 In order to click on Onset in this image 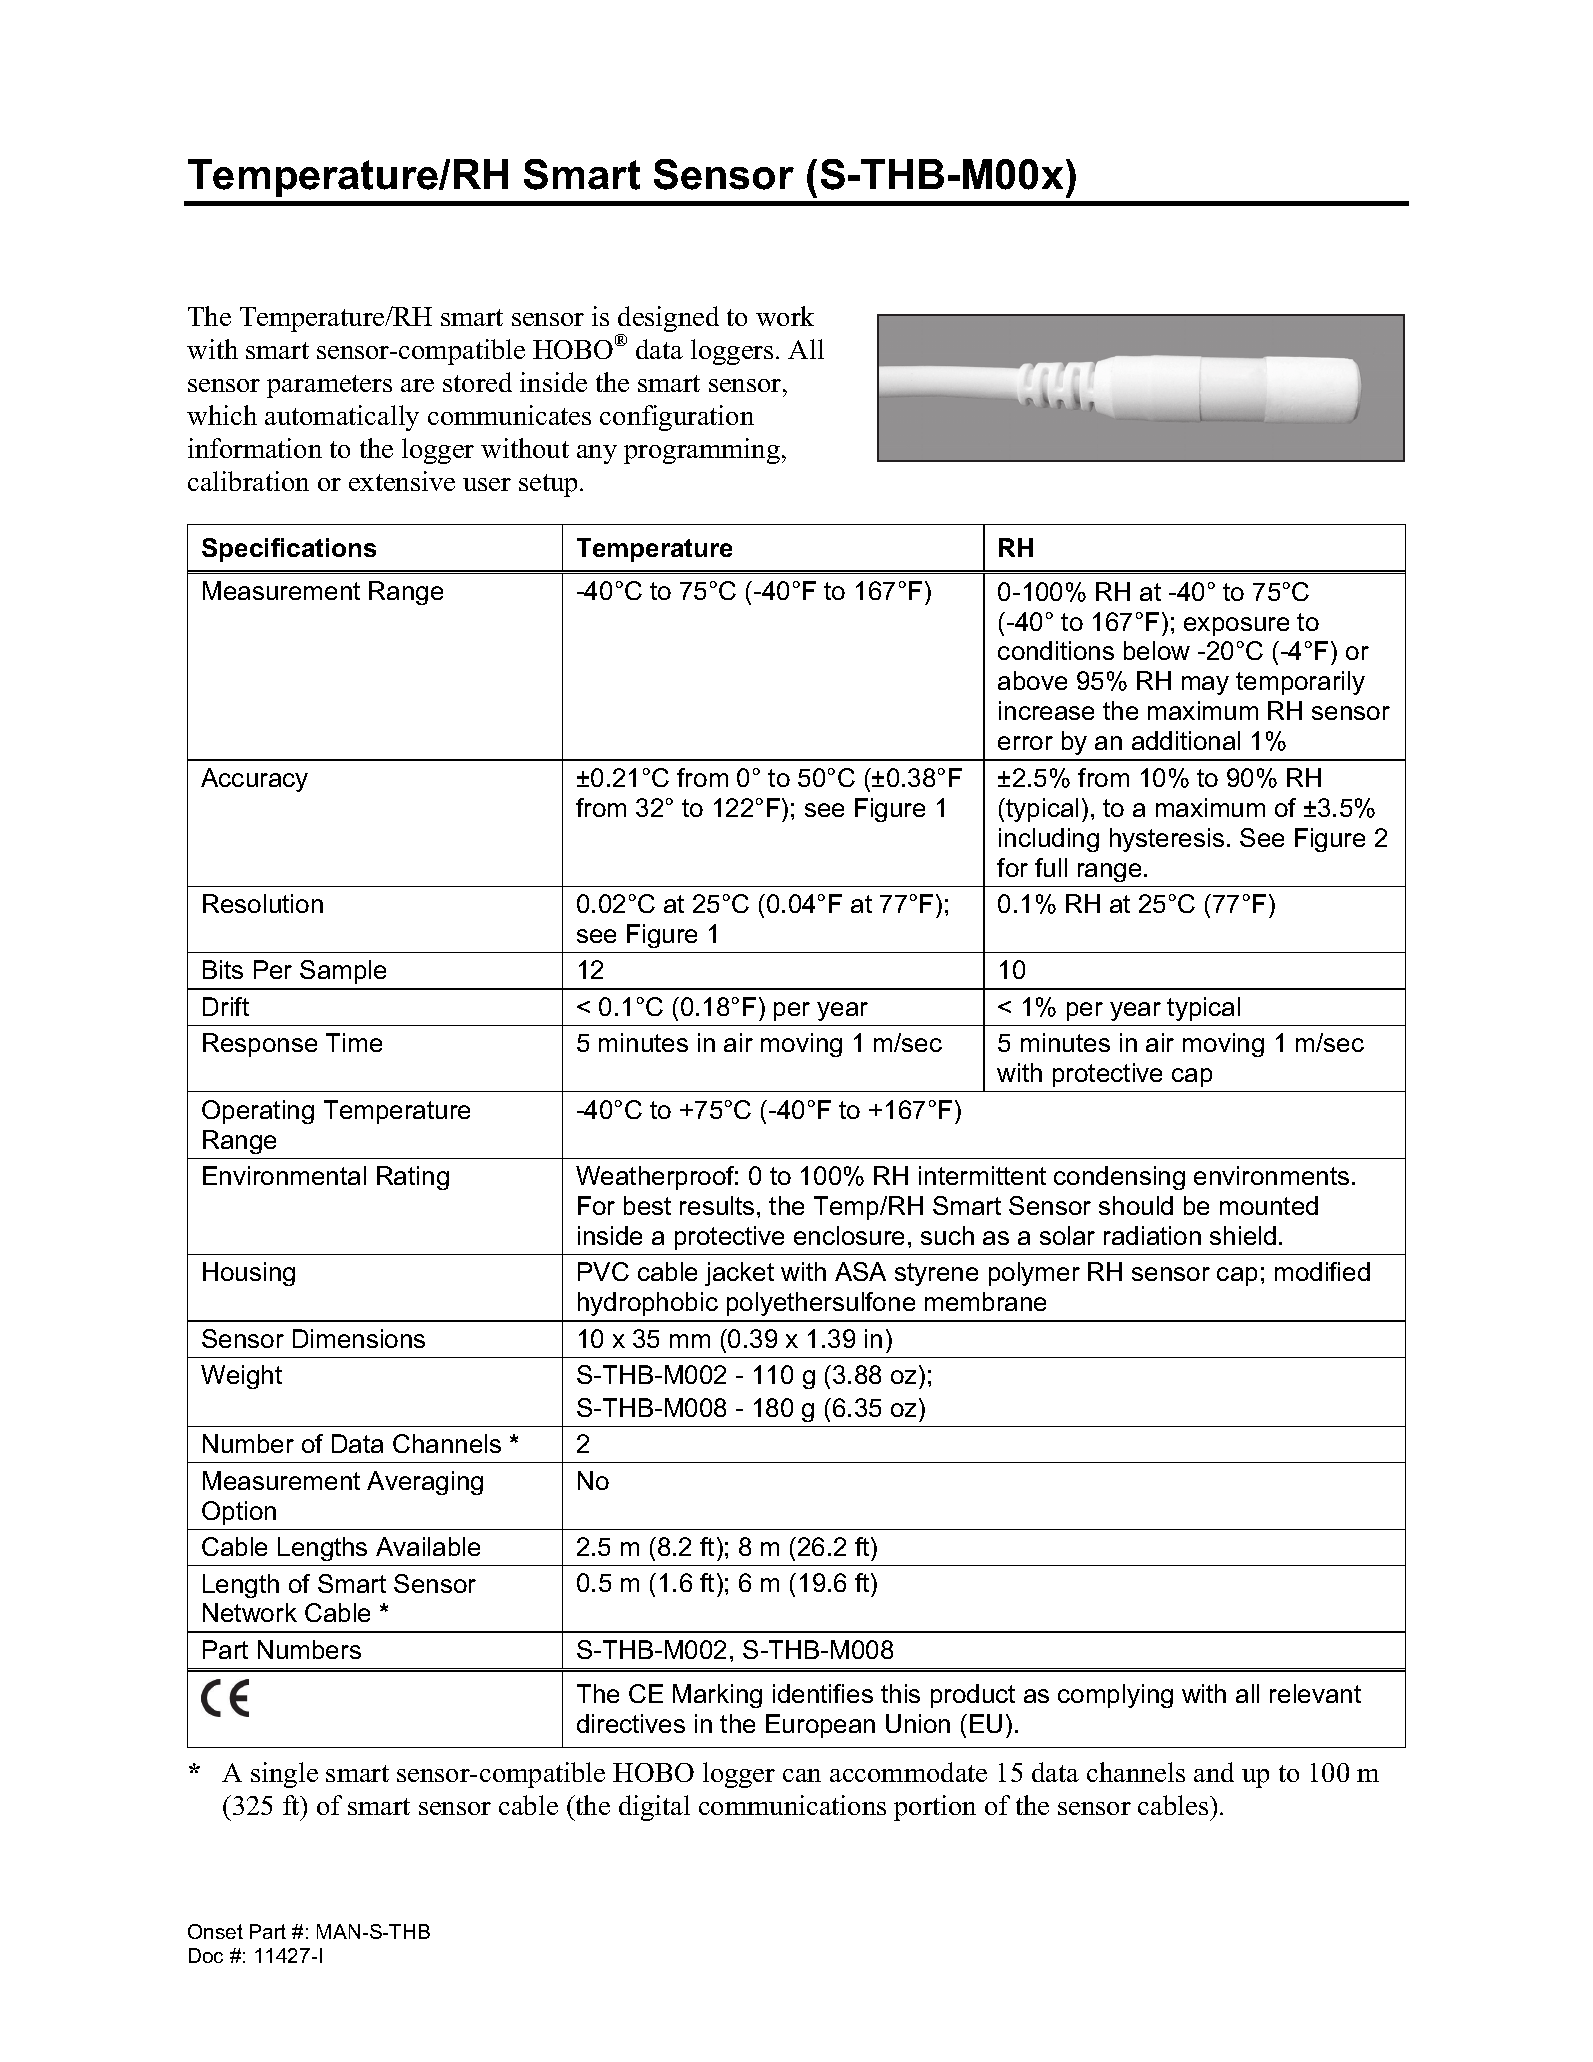, I will do `click(215, 1931)`.
